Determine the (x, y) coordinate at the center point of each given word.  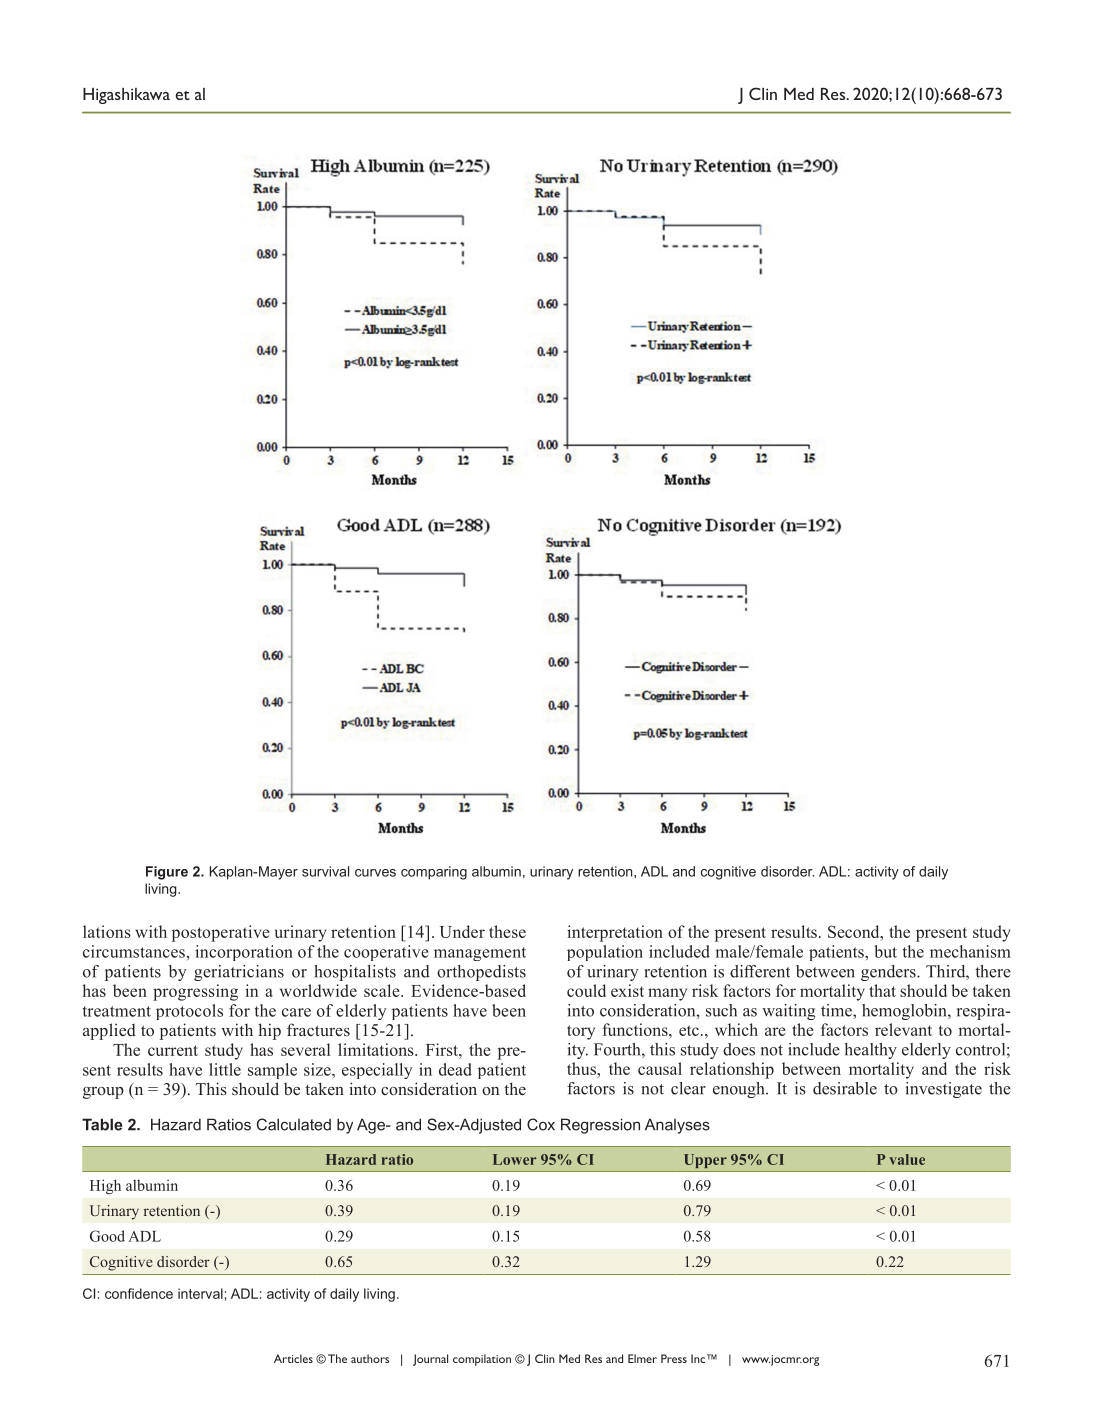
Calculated (294, 1124)
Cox (541, 1124)
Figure (167, 873)
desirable (845, 1088)
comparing (434, 873)
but (885, 951)
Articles (293, 1358)
